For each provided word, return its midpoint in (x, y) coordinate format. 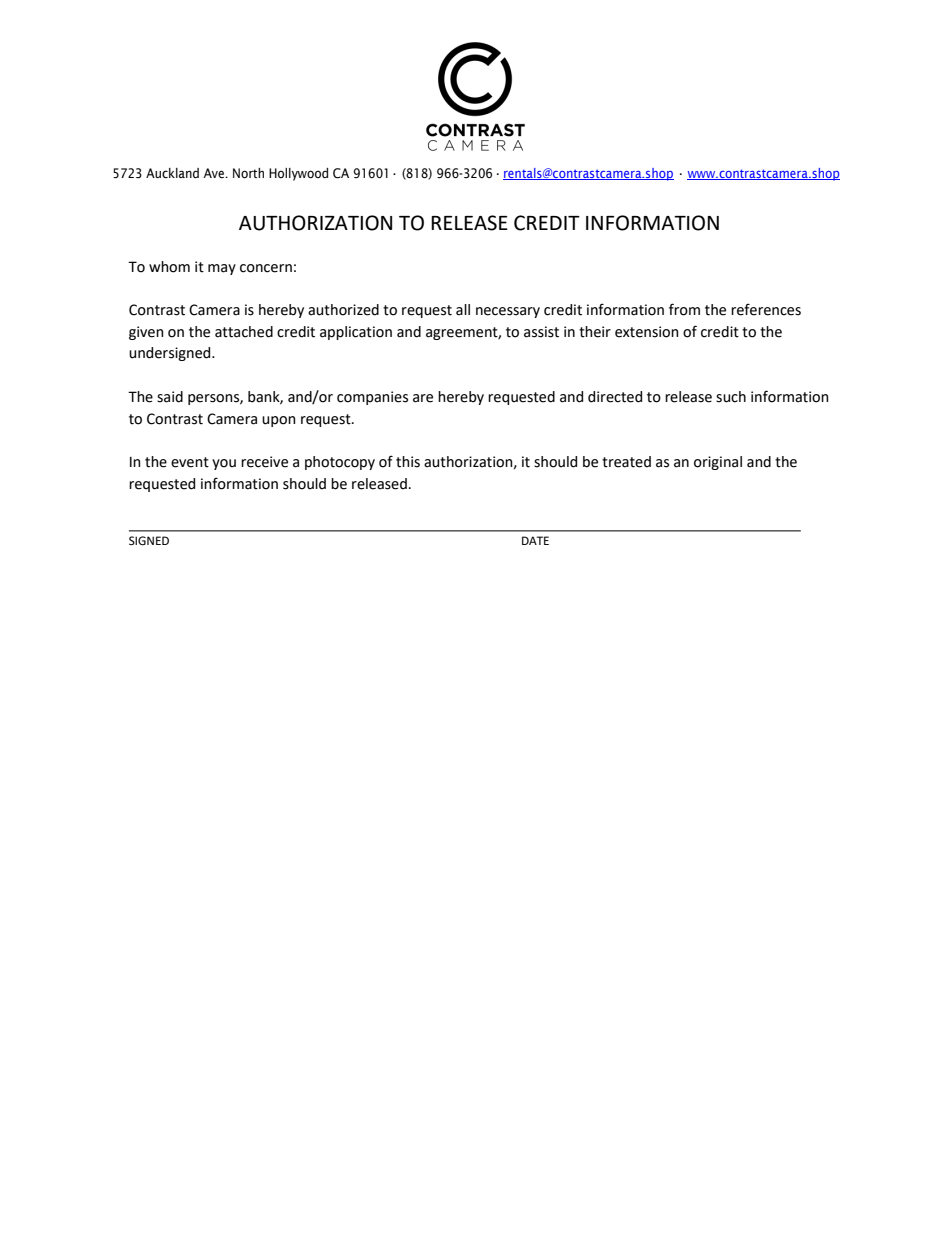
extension (647, 332)
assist (541, 332)
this (408, 462)
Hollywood (298, 174)
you (224, 464)
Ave (214, 173)
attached (244, 332)
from (684, 309)
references (766, 309)
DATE (535, 540)
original (718, 463)
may (222, 269)
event (190, 462)
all (463, 310)
